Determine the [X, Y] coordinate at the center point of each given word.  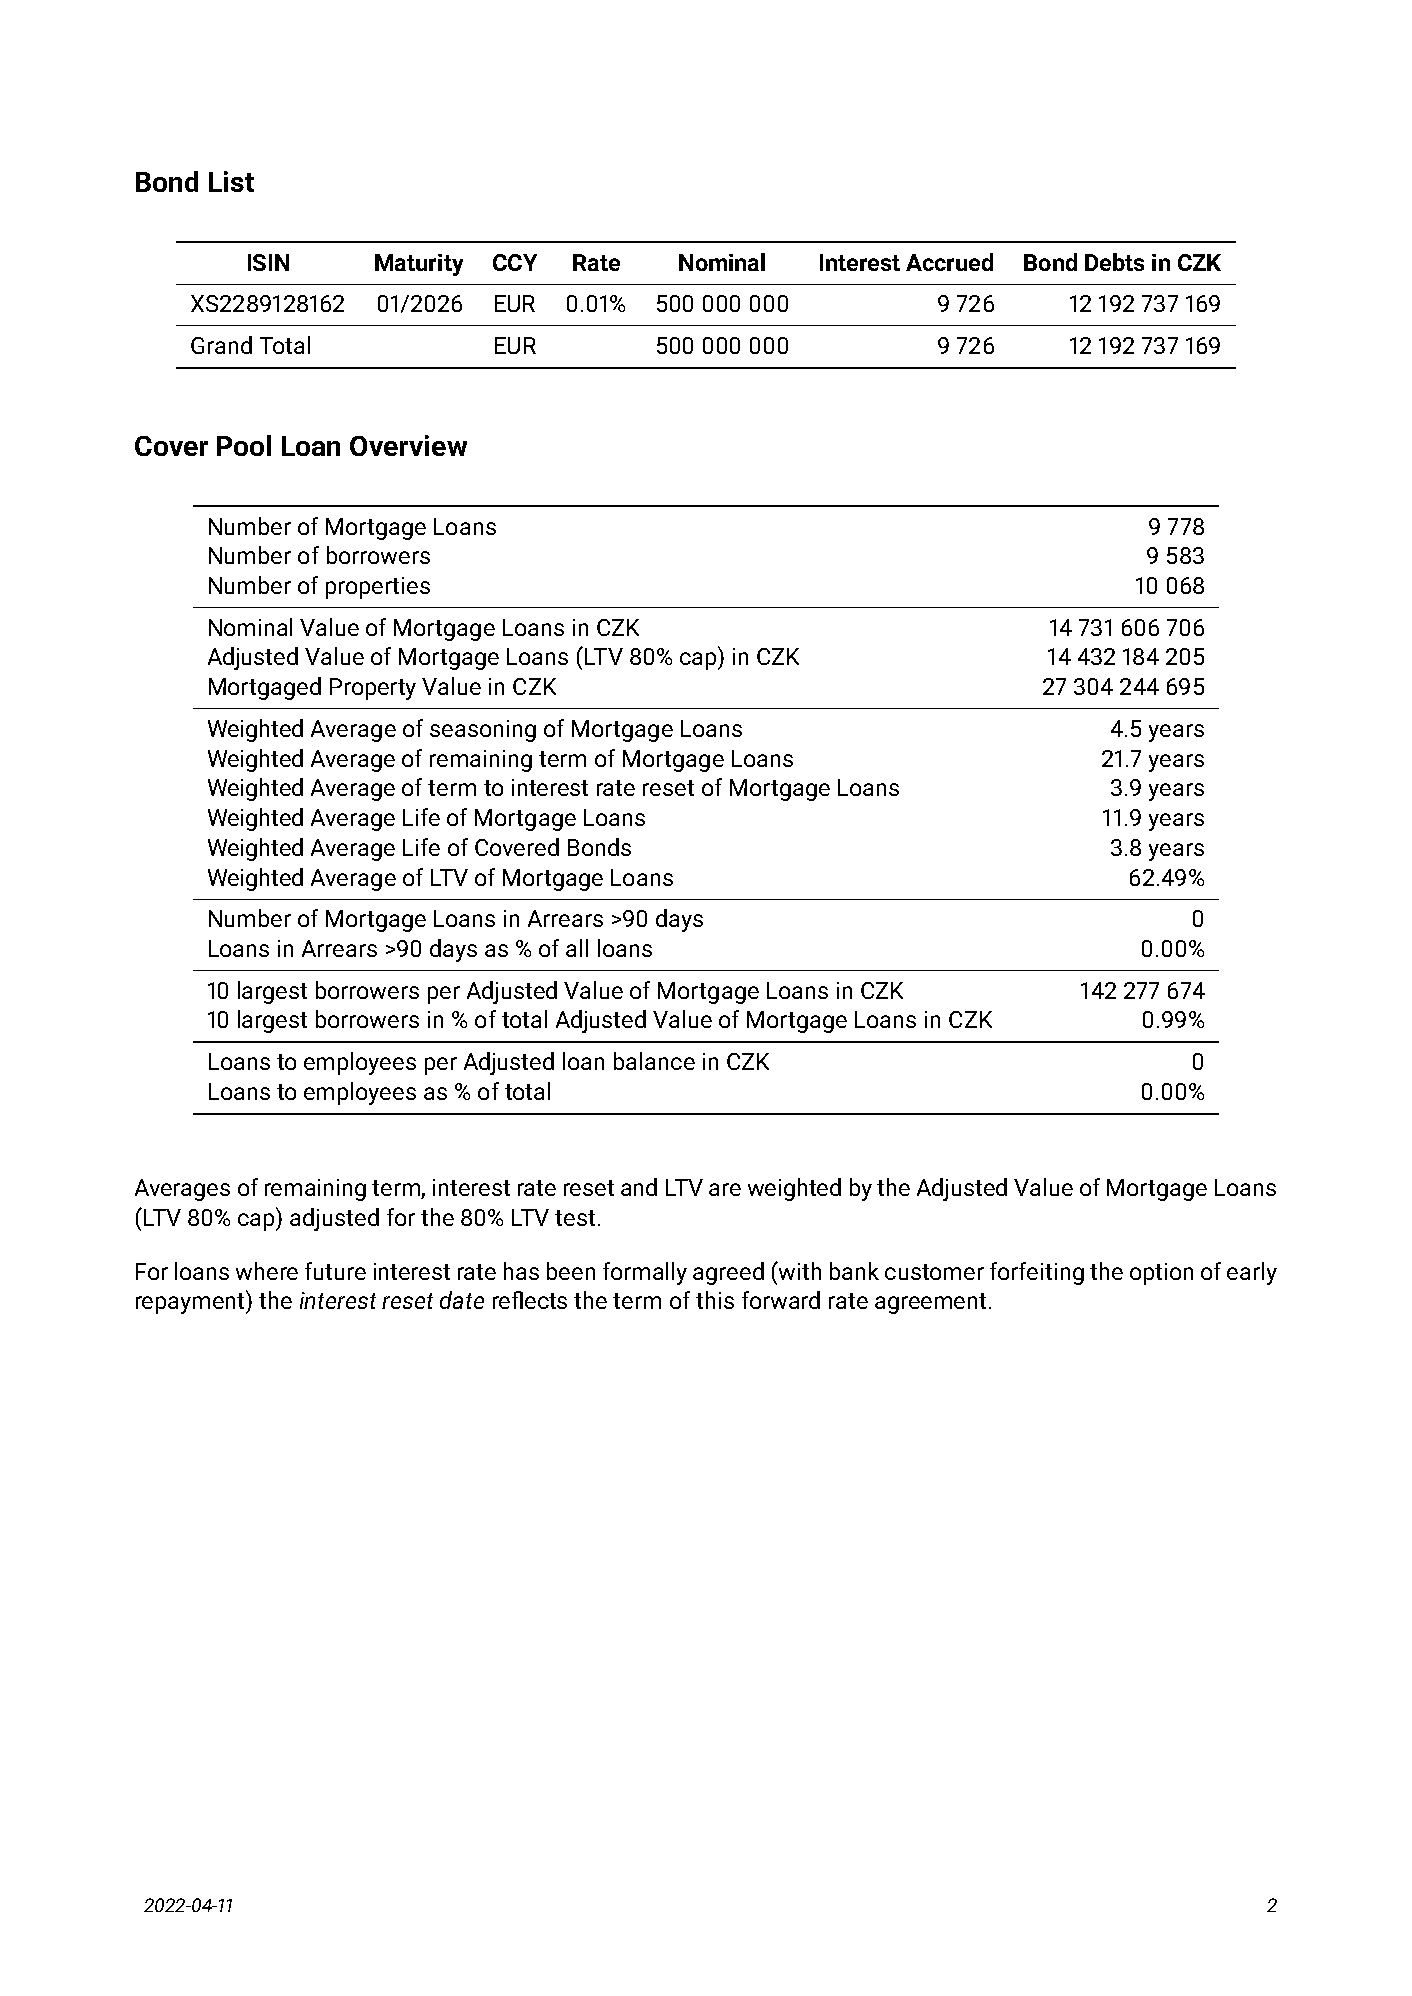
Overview [408, 445]
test [575, 1218]
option [1161, 1274]
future [335, 1271]
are [725, 1189]
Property [373, 689]
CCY [515, 262]
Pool [244, 445]
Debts [1114, 262]
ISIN [268, 262]
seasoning [483, 731]
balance [654, 1061]
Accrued [949, 262]
